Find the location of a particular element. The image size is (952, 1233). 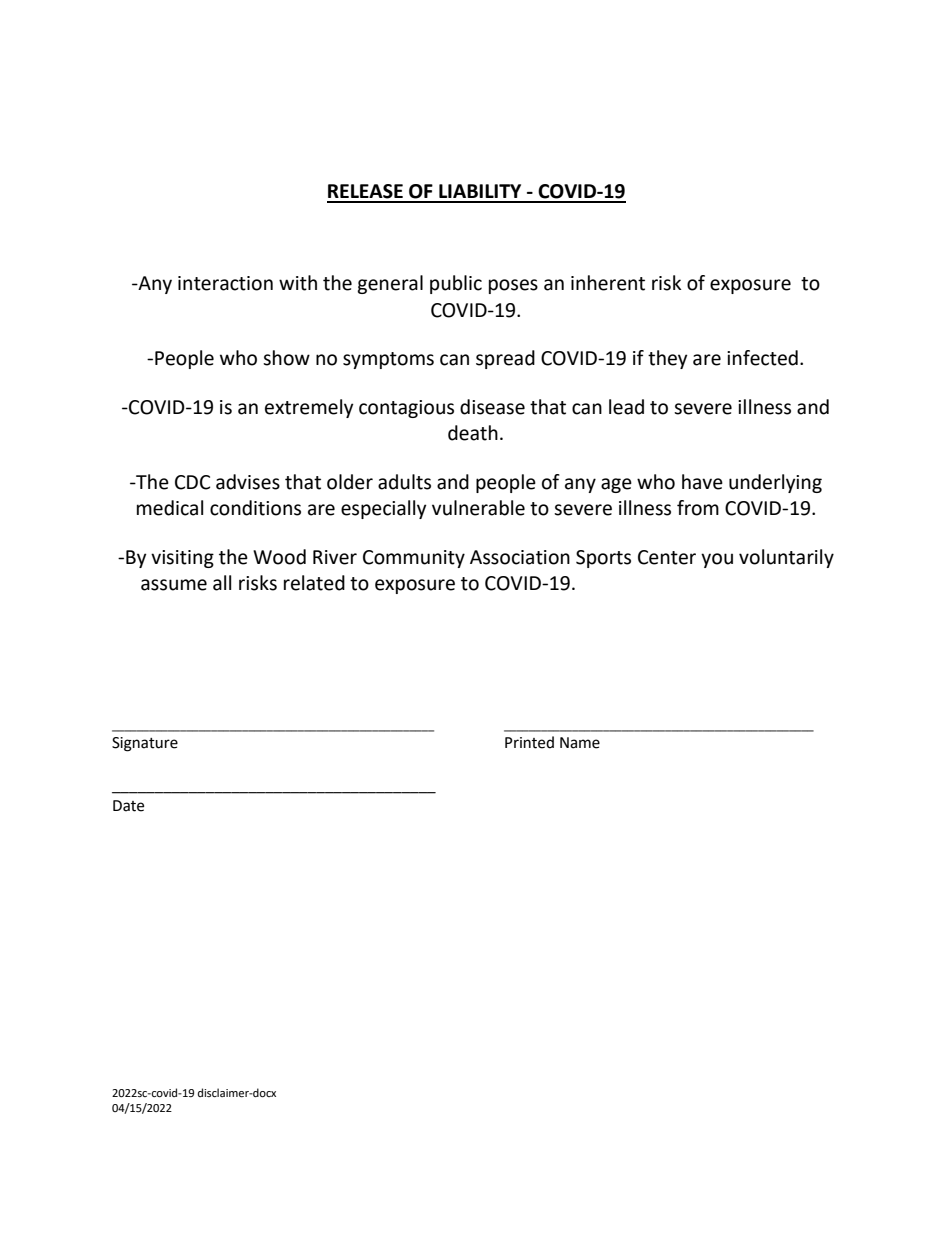

Date is located at coordinates (128, 806).
